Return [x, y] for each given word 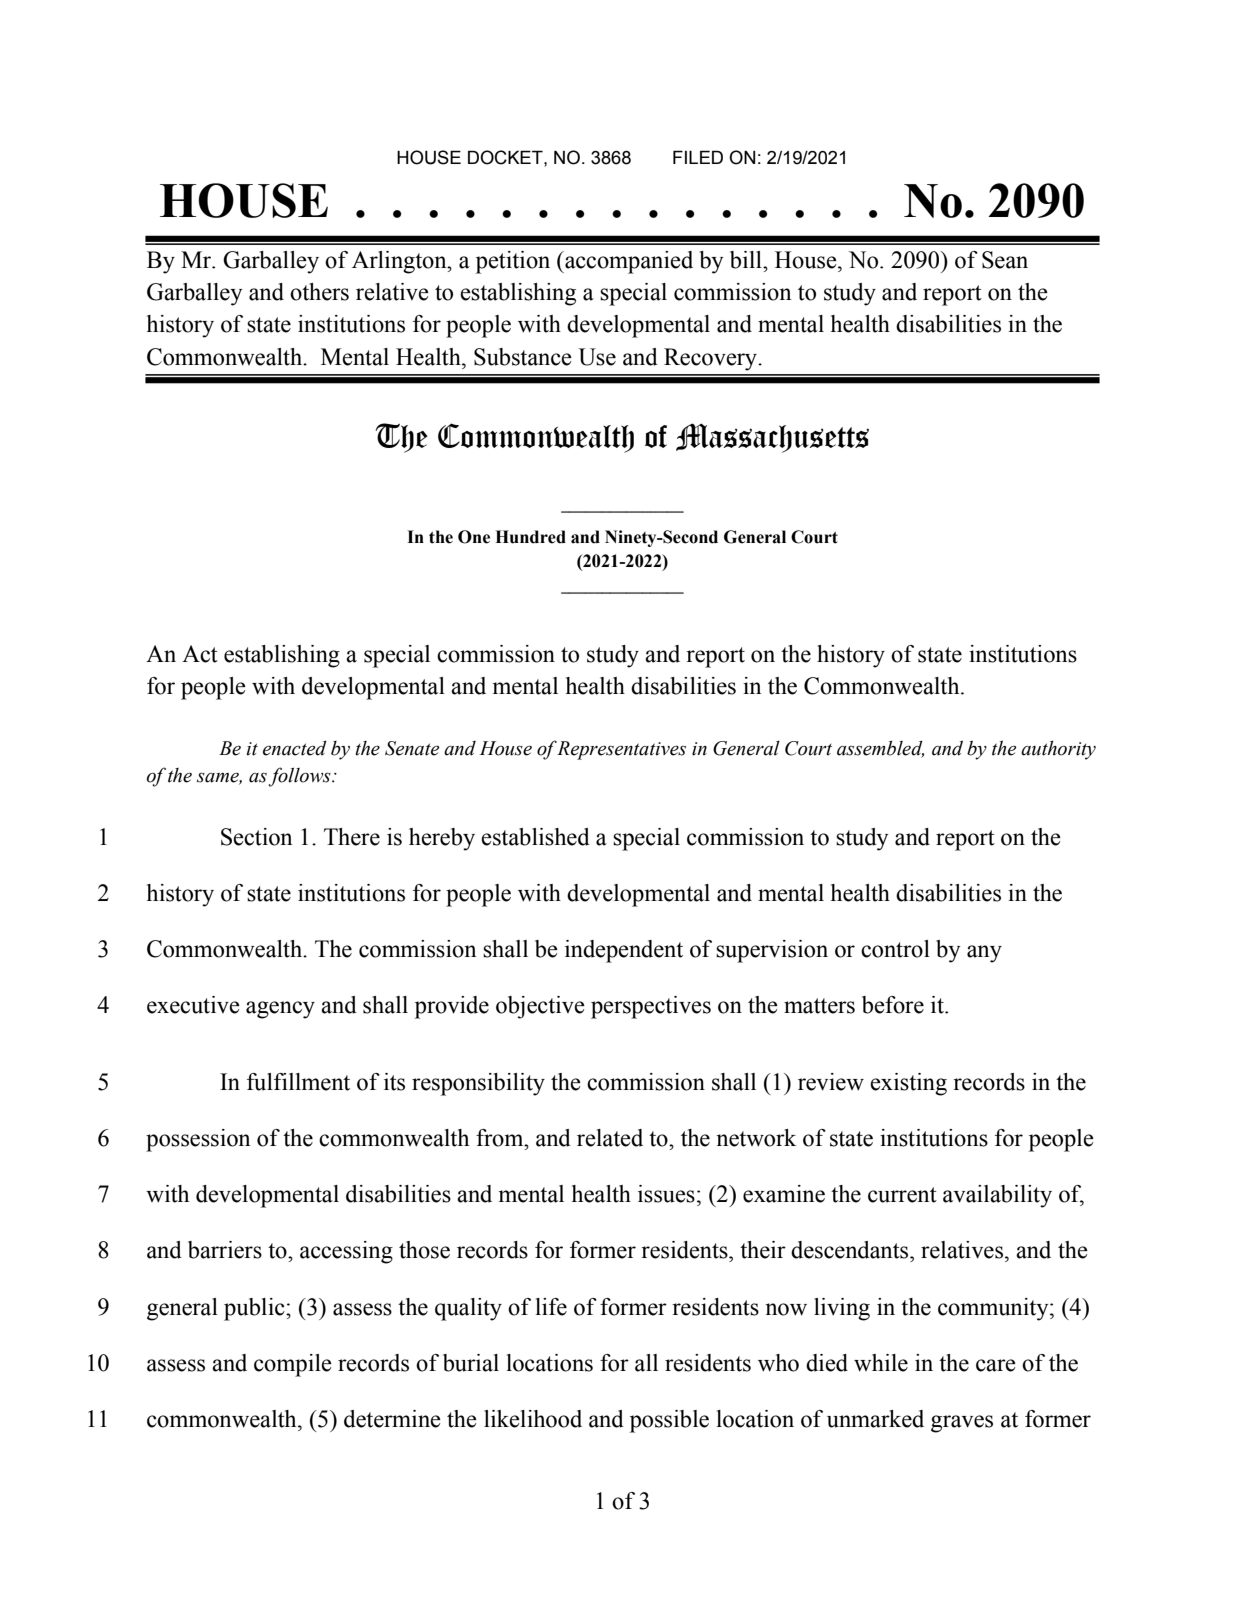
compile [293, 1365]
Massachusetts [772, 438]
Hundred [530, 537]
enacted [295, 748]
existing [908, 1084]
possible [669, 1421]
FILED [698, 157]
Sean [1005, 260]
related [610, 1138]
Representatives [621, 750]
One [474, 537]
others [319, 292]
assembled [880, 749]
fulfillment [298, 1082]
